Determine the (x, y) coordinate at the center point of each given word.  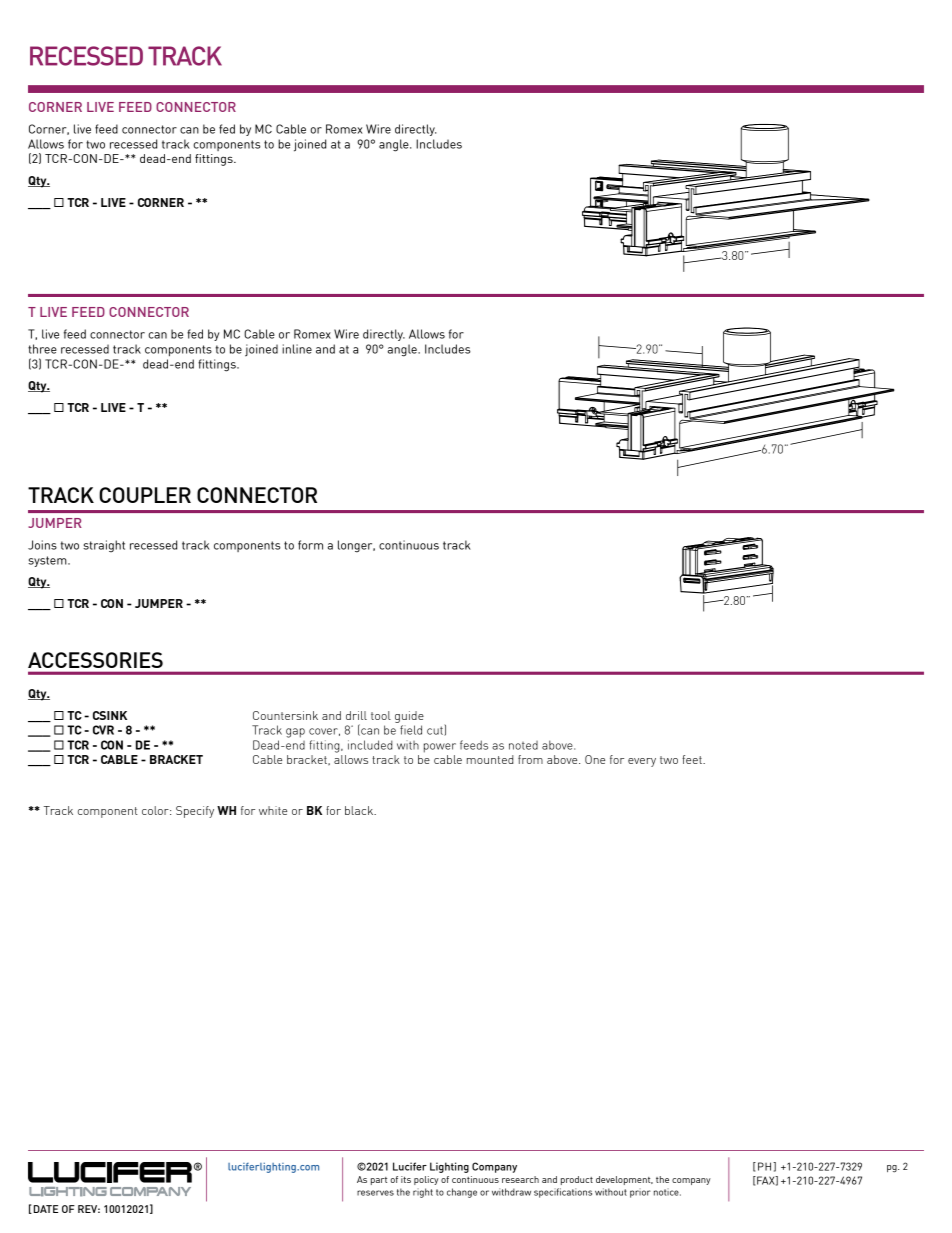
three (42, 349)
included (370, 745)
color (156, 810)
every (642, 762)
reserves (375, 1193)
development (624, 1180)
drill (356, 715)
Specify (195, 812)
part (379, 1181)
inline (297, 349)
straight (104, 546)
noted (523, 745)
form (310, 545)
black (360, 810)
